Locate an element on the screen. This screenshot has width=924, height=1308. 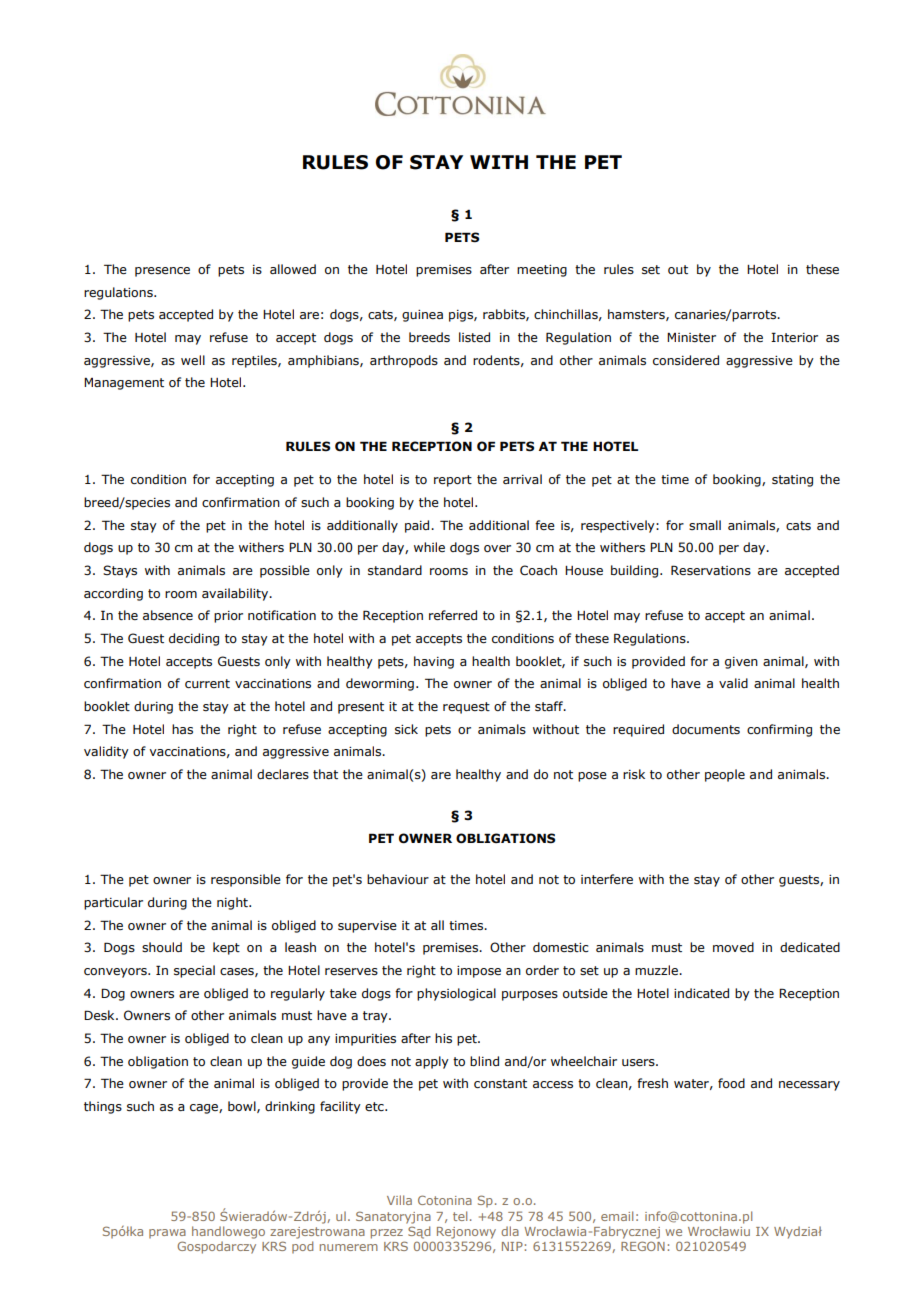
dla is located at coordinates (510, 1231).
